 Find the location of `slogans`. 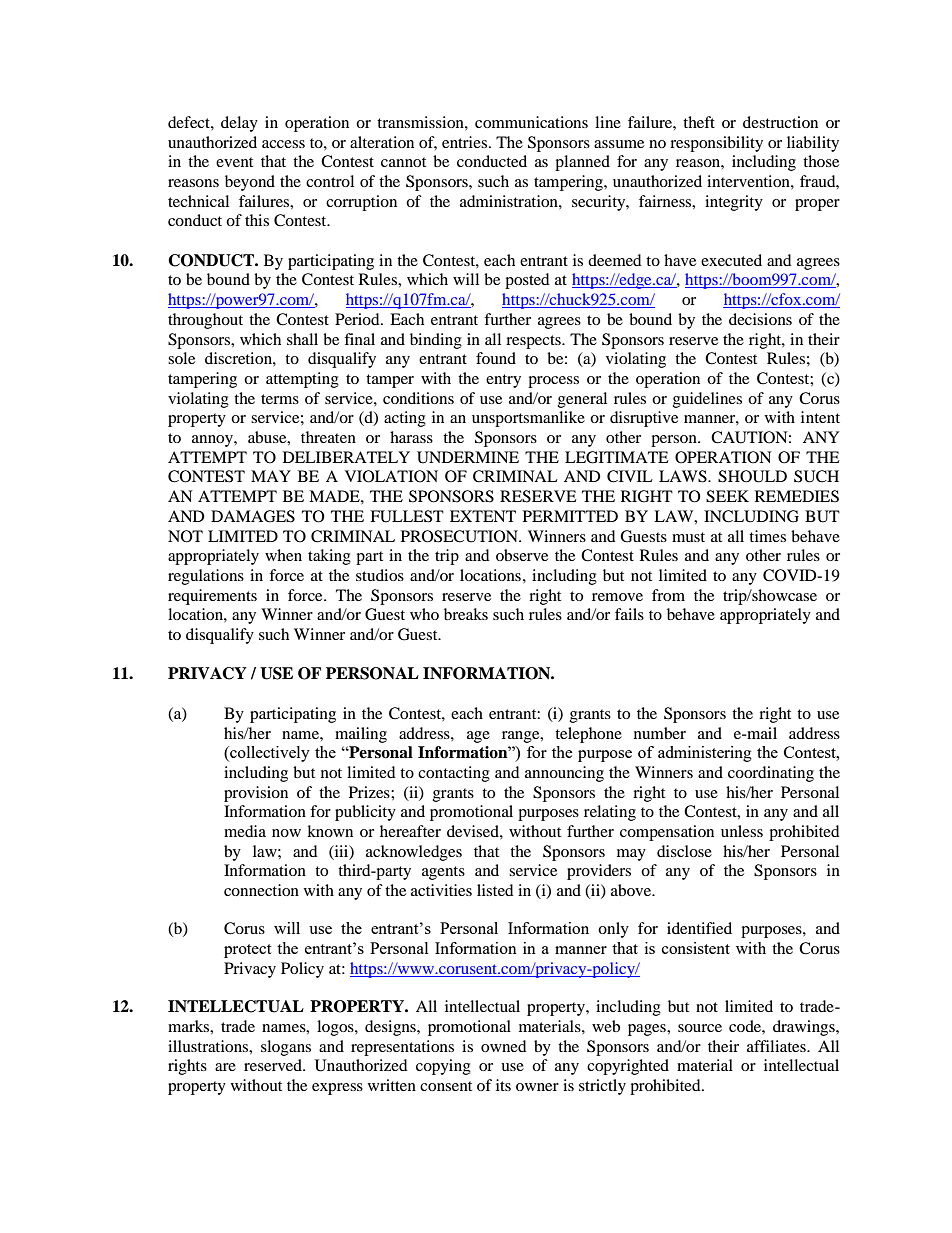

slogans is located at coordinates (286, 1048).
